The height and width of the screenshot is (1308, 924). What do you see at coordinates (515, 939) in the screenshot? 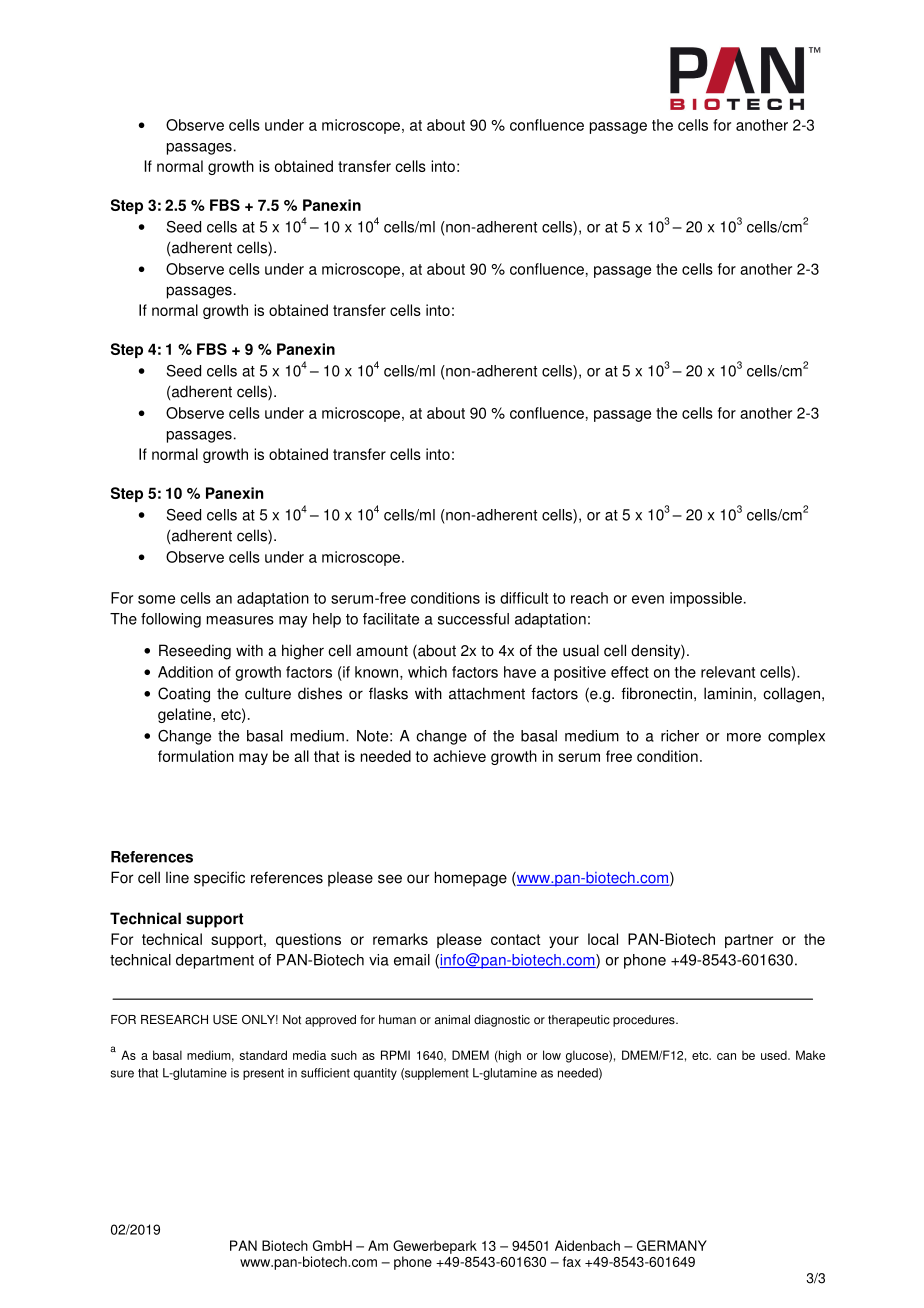
I see `contact` at bounding box center [515, 939].
